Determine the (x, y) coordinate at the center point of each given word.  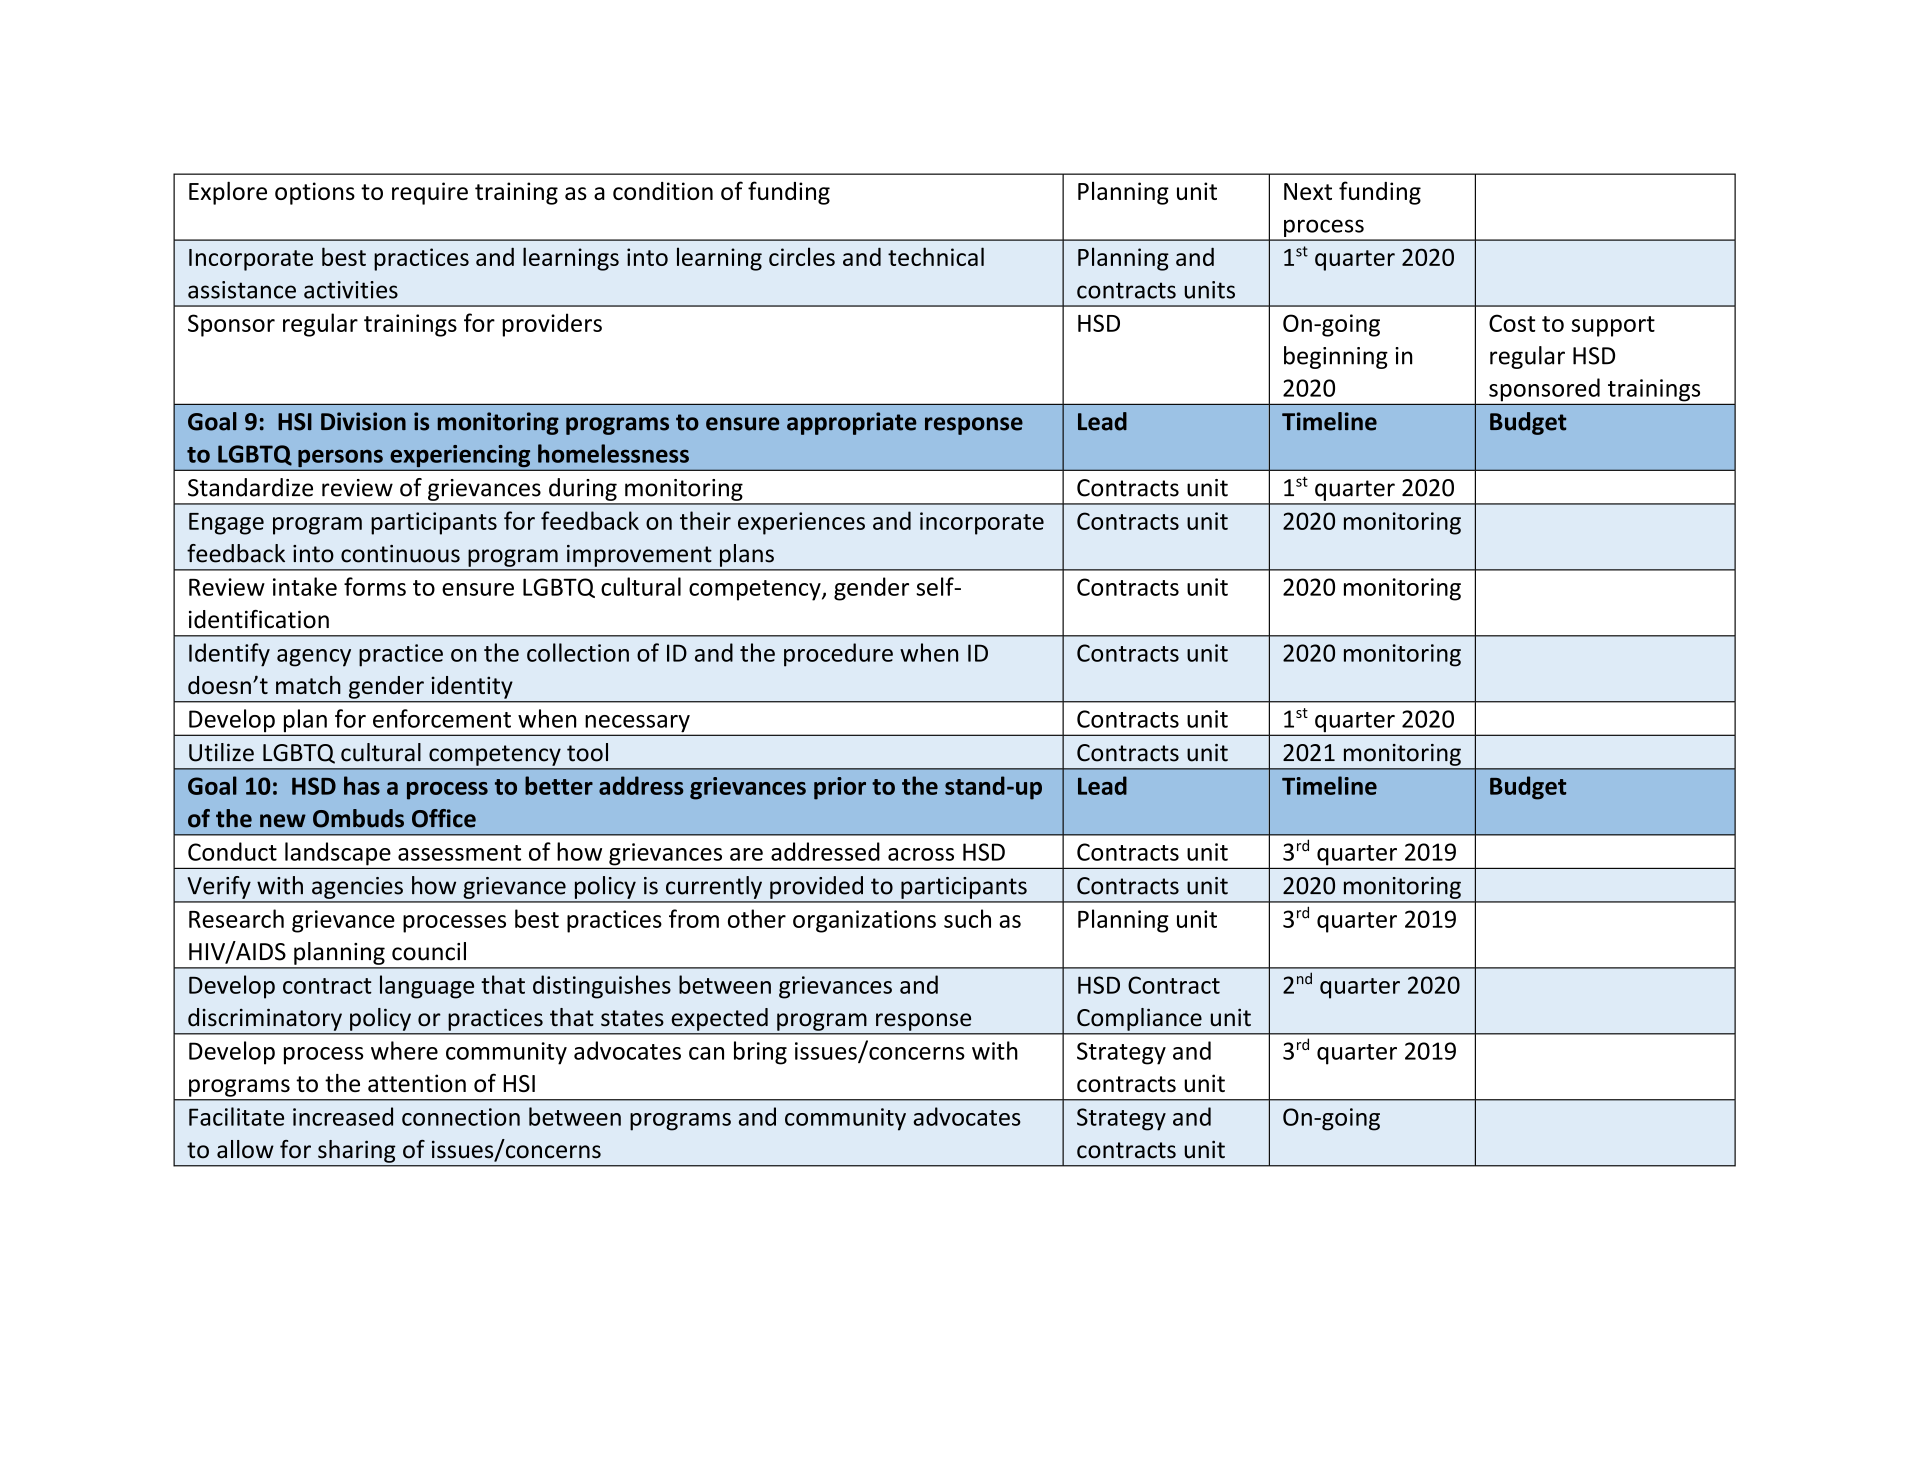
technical (936, 256)
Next (1308, 191)
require (430, 193)
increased (343, 1116)
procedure (838, 655)
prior (840, 788)
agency (314, 658)
